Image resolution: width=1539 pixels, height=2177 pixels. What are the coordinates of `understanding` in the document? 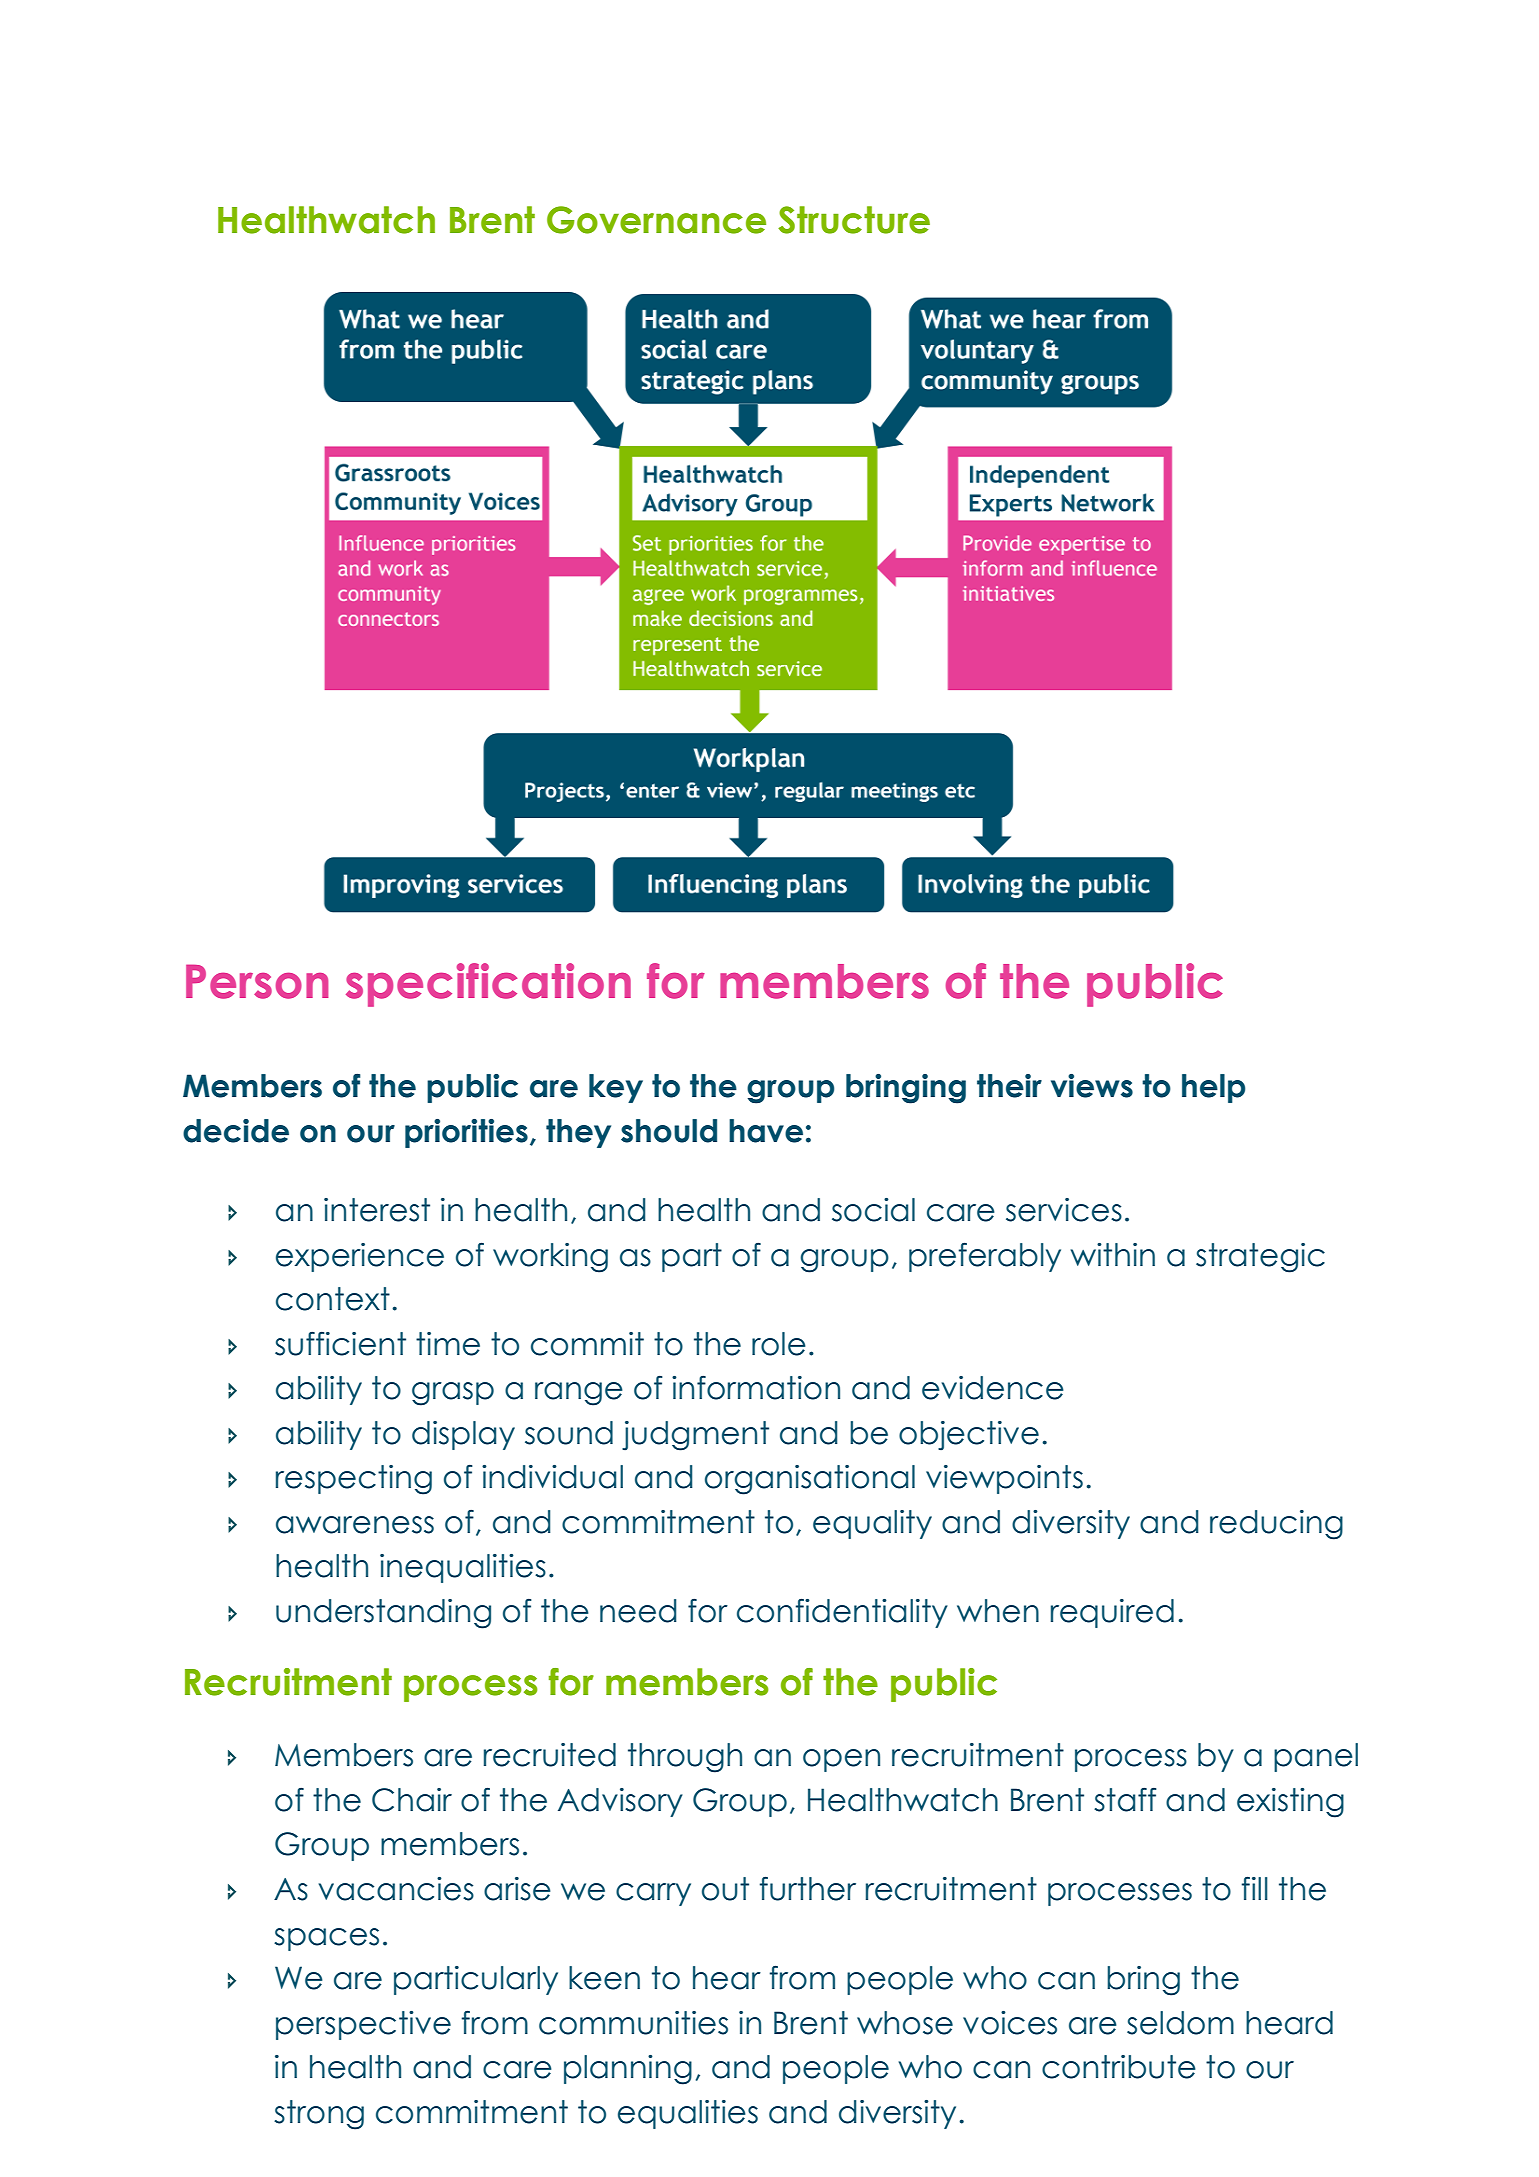 It's located at (383, 1614).
